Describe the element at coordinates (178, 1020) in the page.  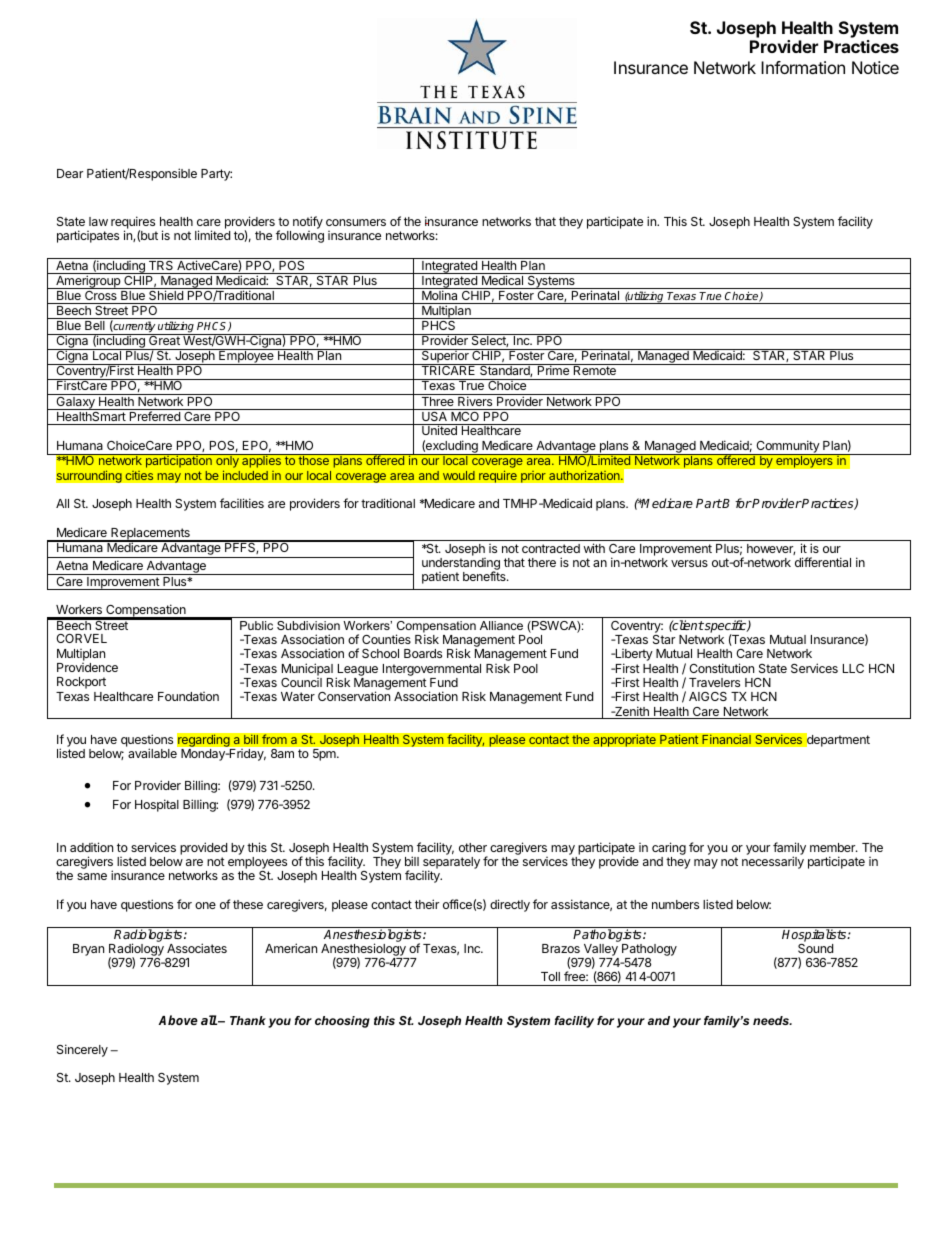
I see `Above` at that location.
